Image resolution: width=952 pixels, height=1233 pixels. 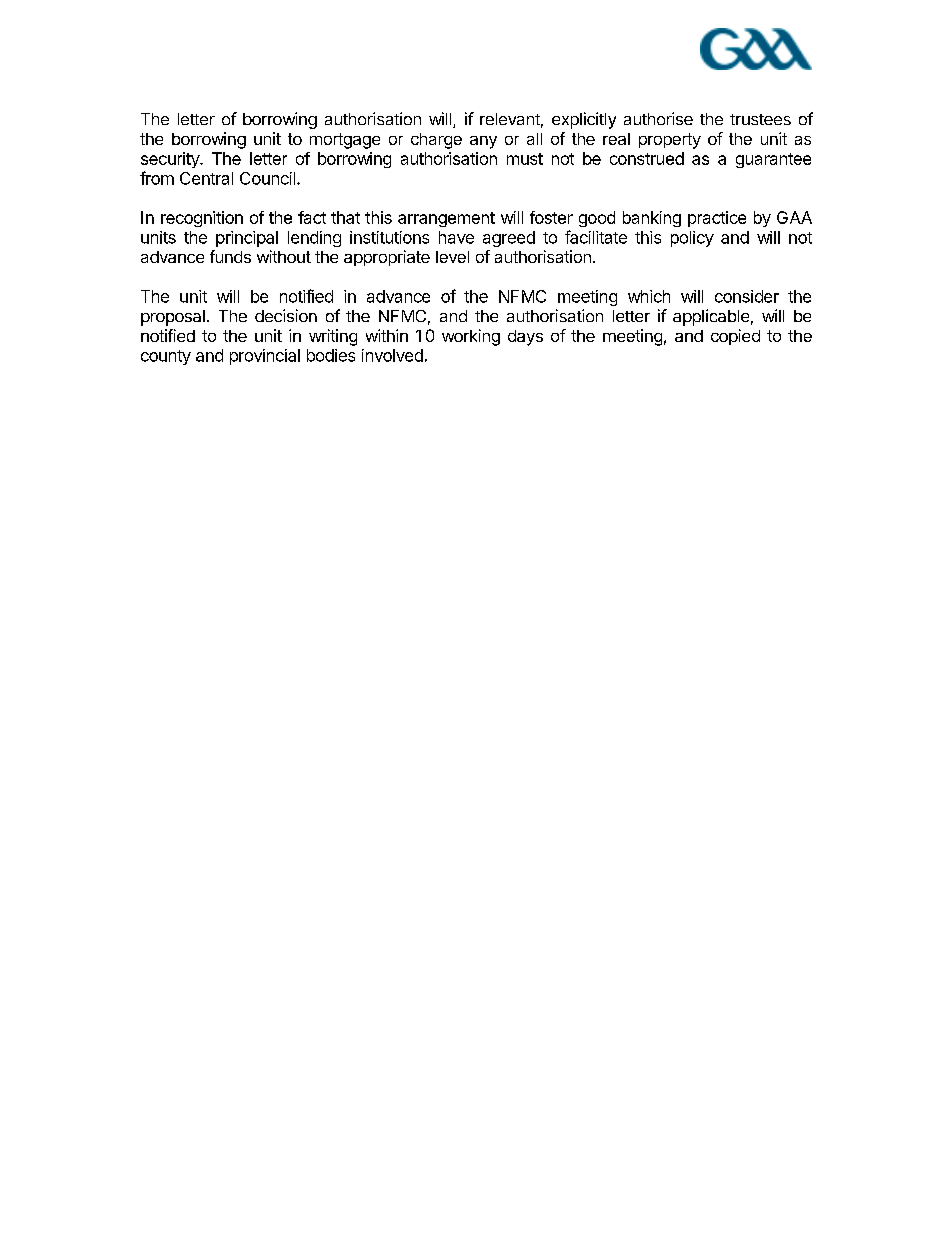 I want to click on recognition, so click(x=202, y=219).
